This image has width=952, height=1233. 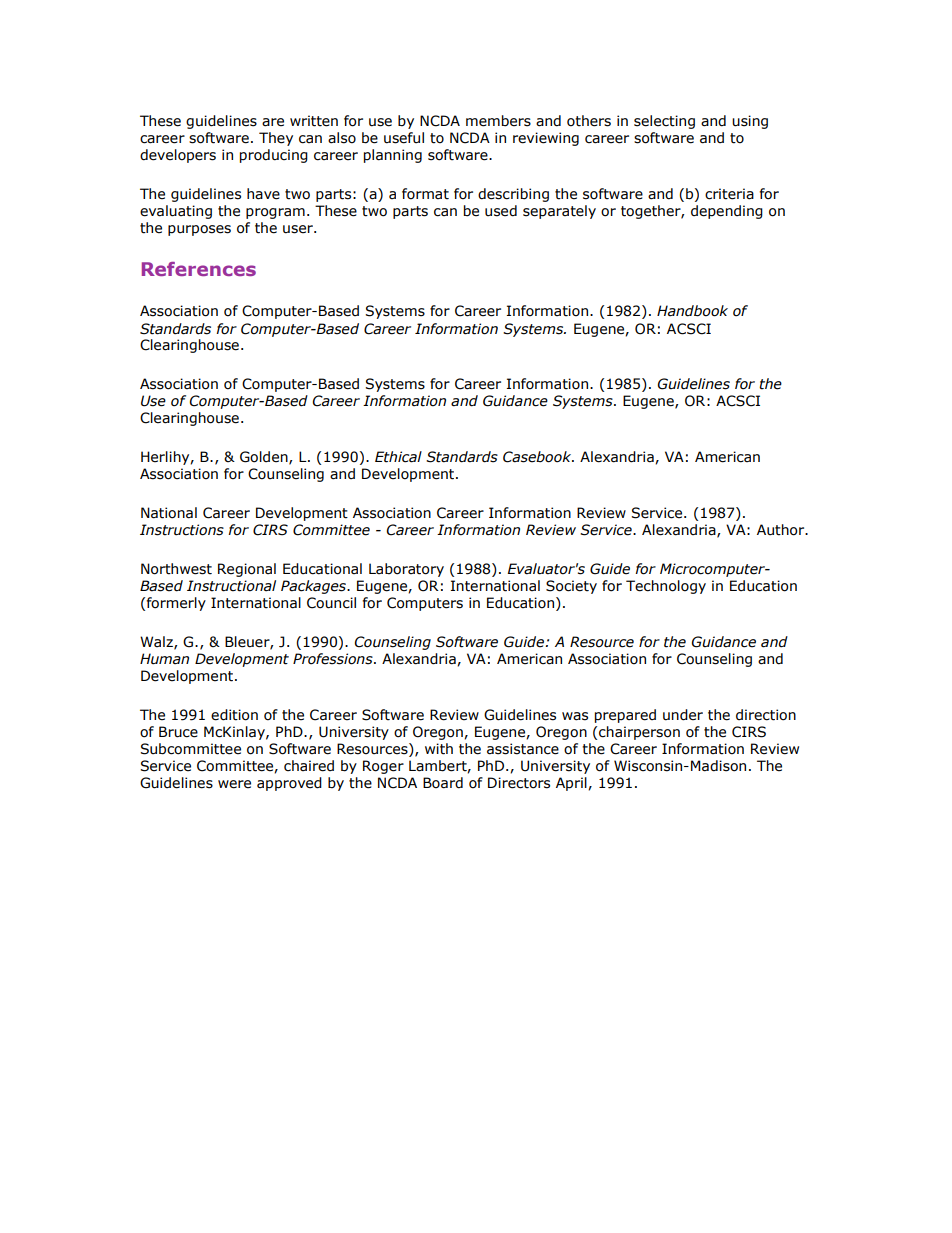 What do you see at coordinates (538, 457) in the image?
I see `Casebook` at bounding box center [538, 457].
